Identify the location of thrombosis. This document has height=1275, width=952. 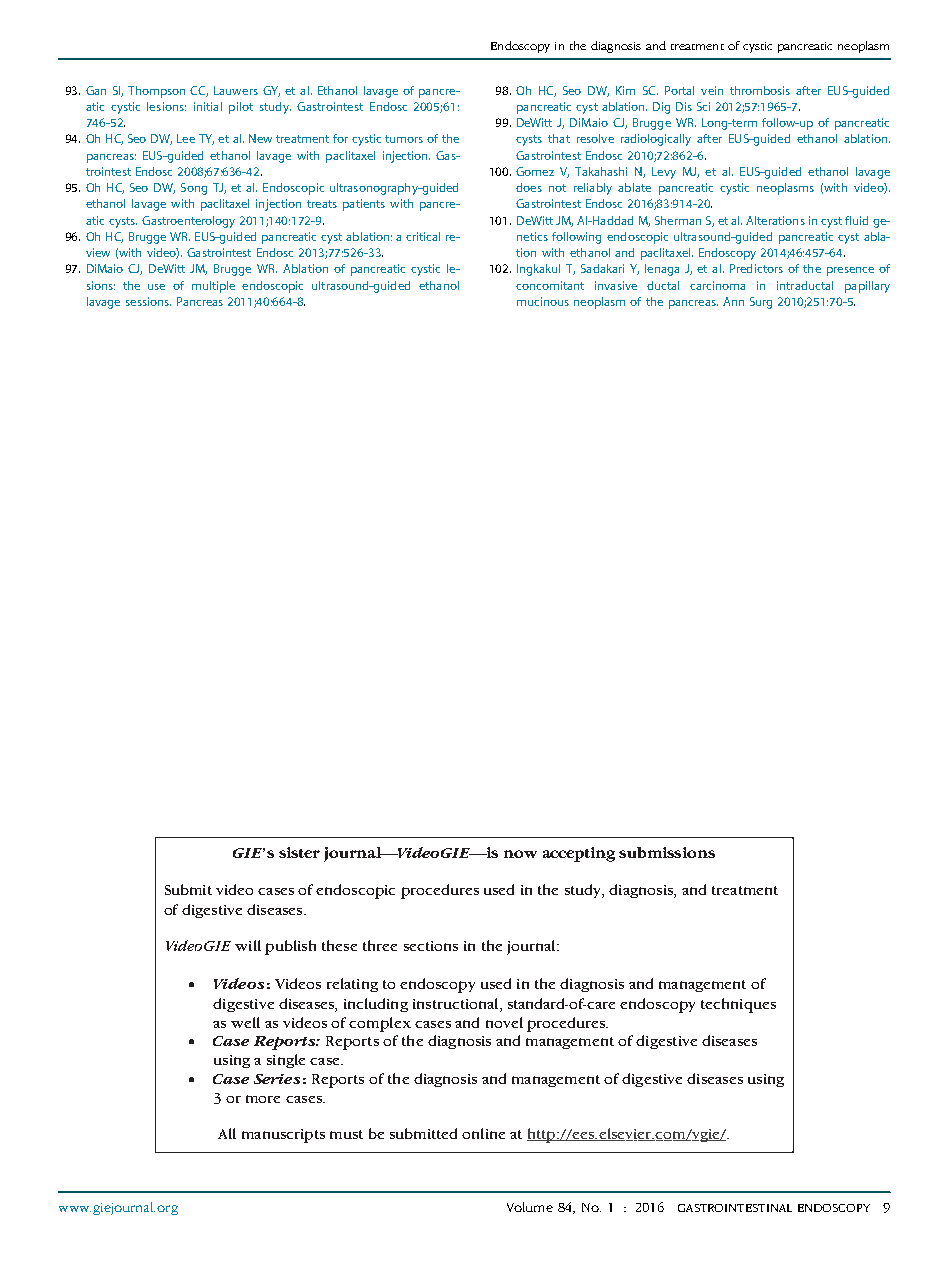
(760, 90).
